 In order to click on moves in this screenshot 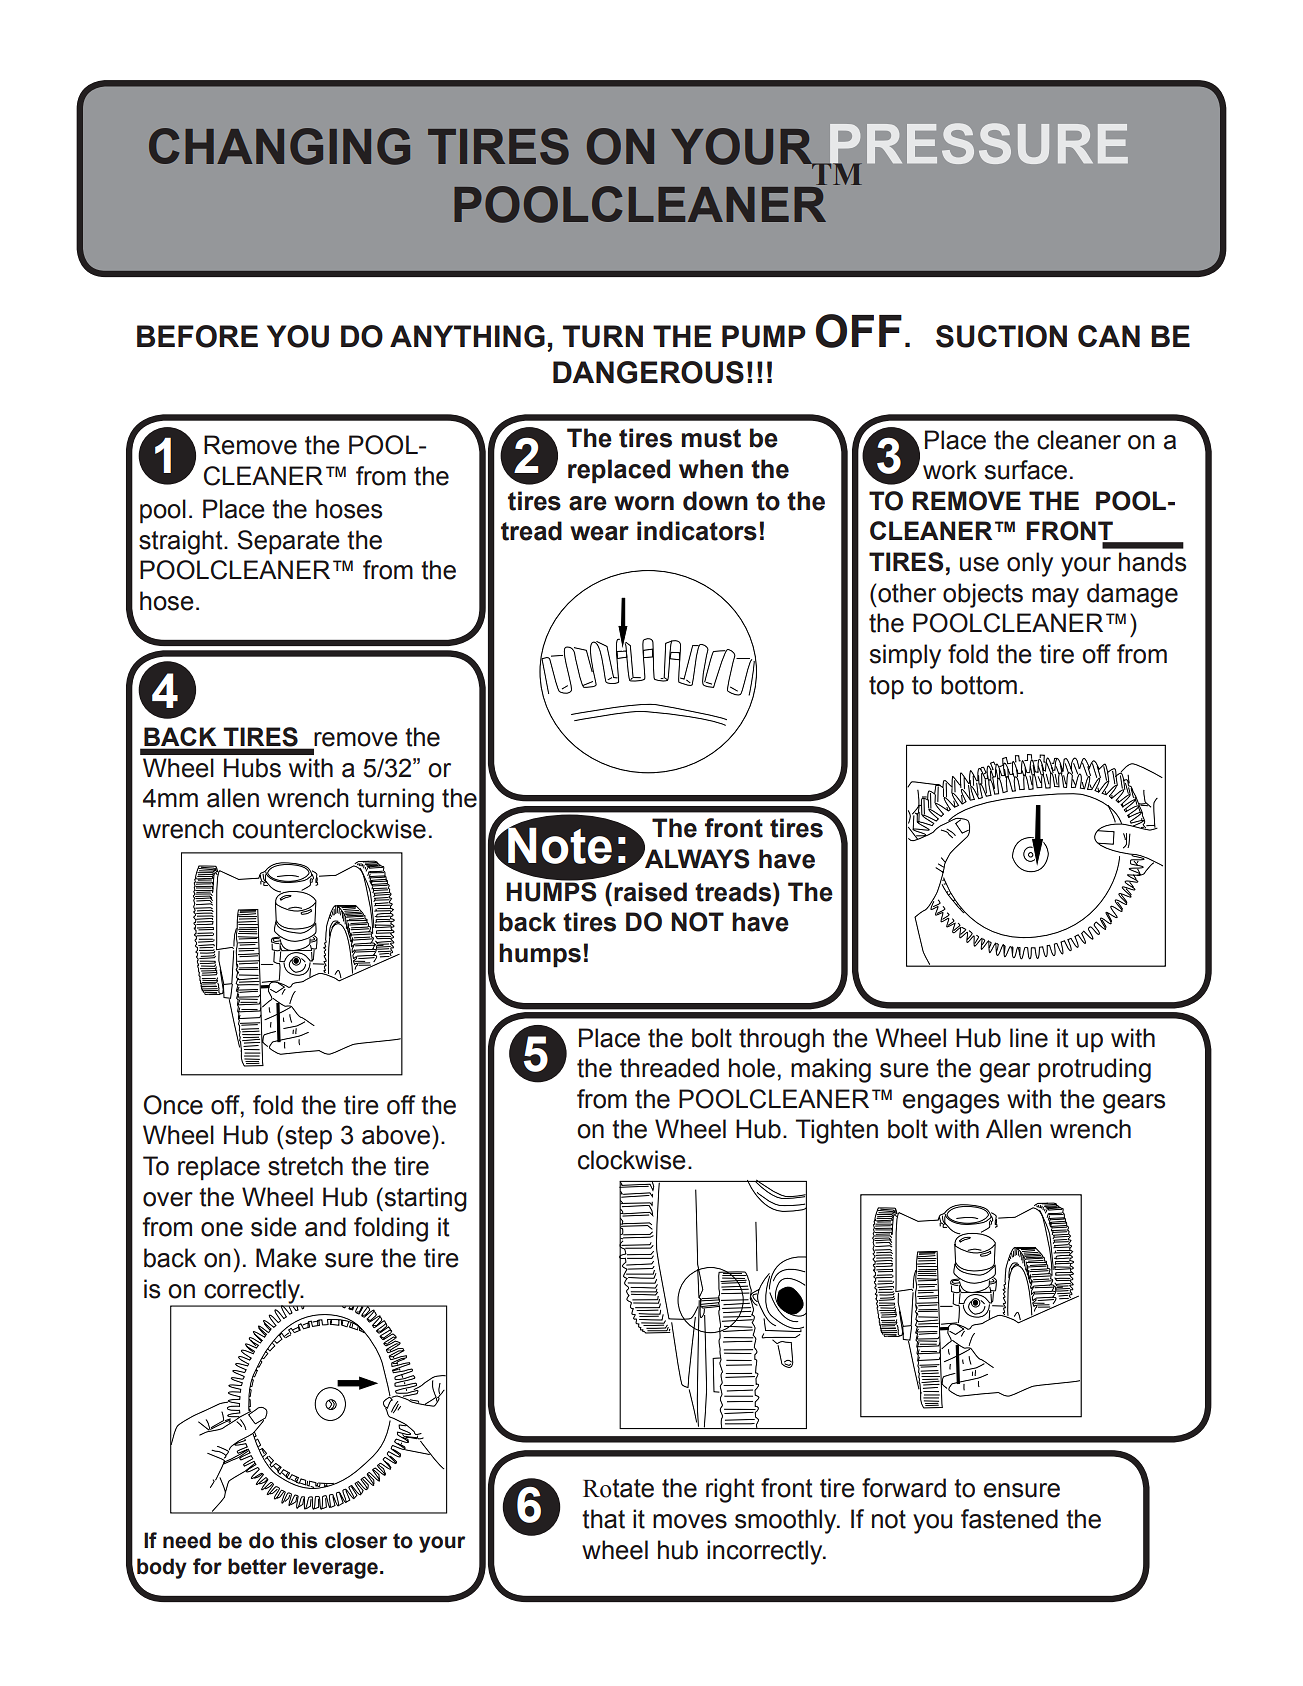, I will do `click(690, 1521)`.
